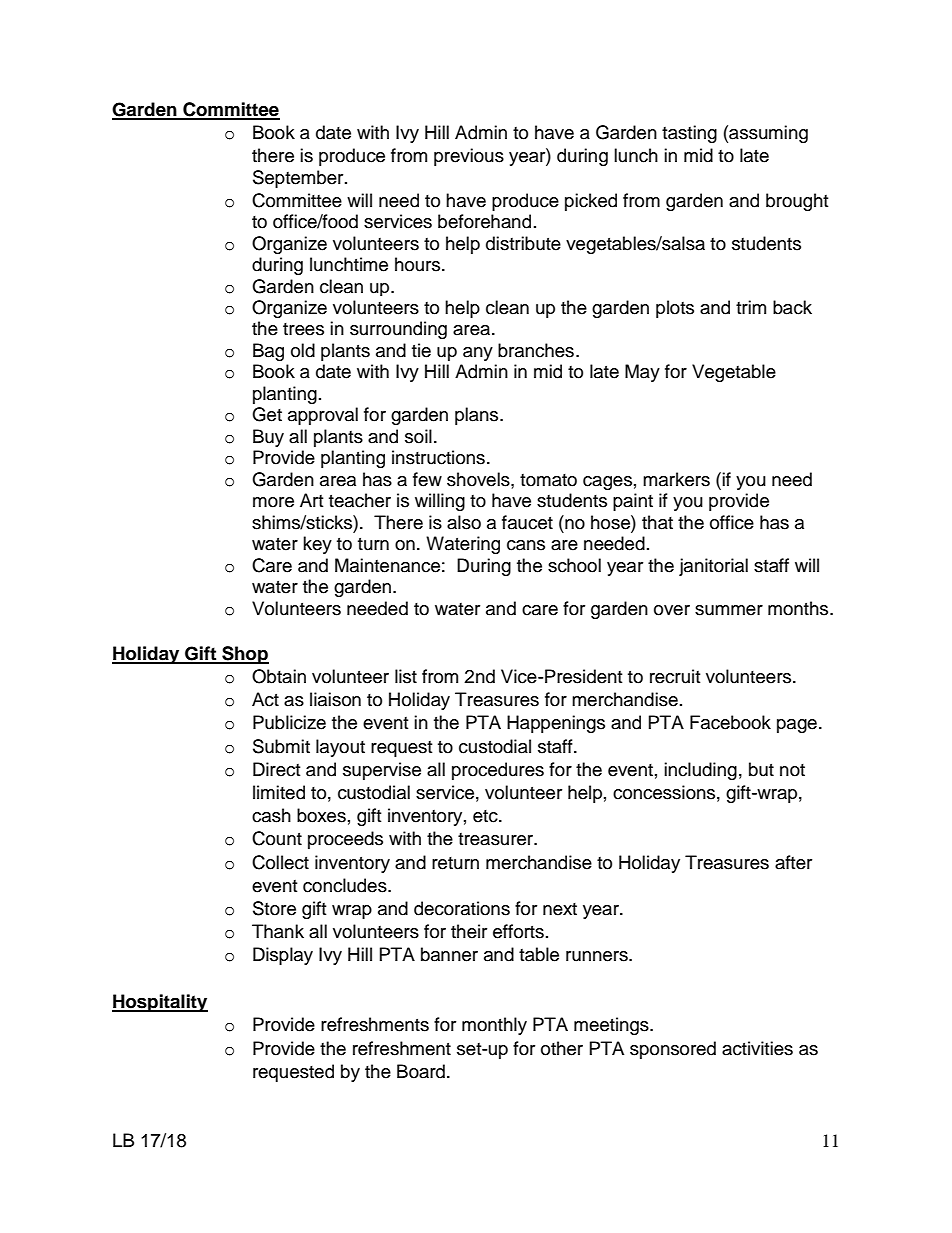 The image size is (952, 1233). Describe the element at coordinates (271, 815) in the screenshot. I see `cash` at that location.
